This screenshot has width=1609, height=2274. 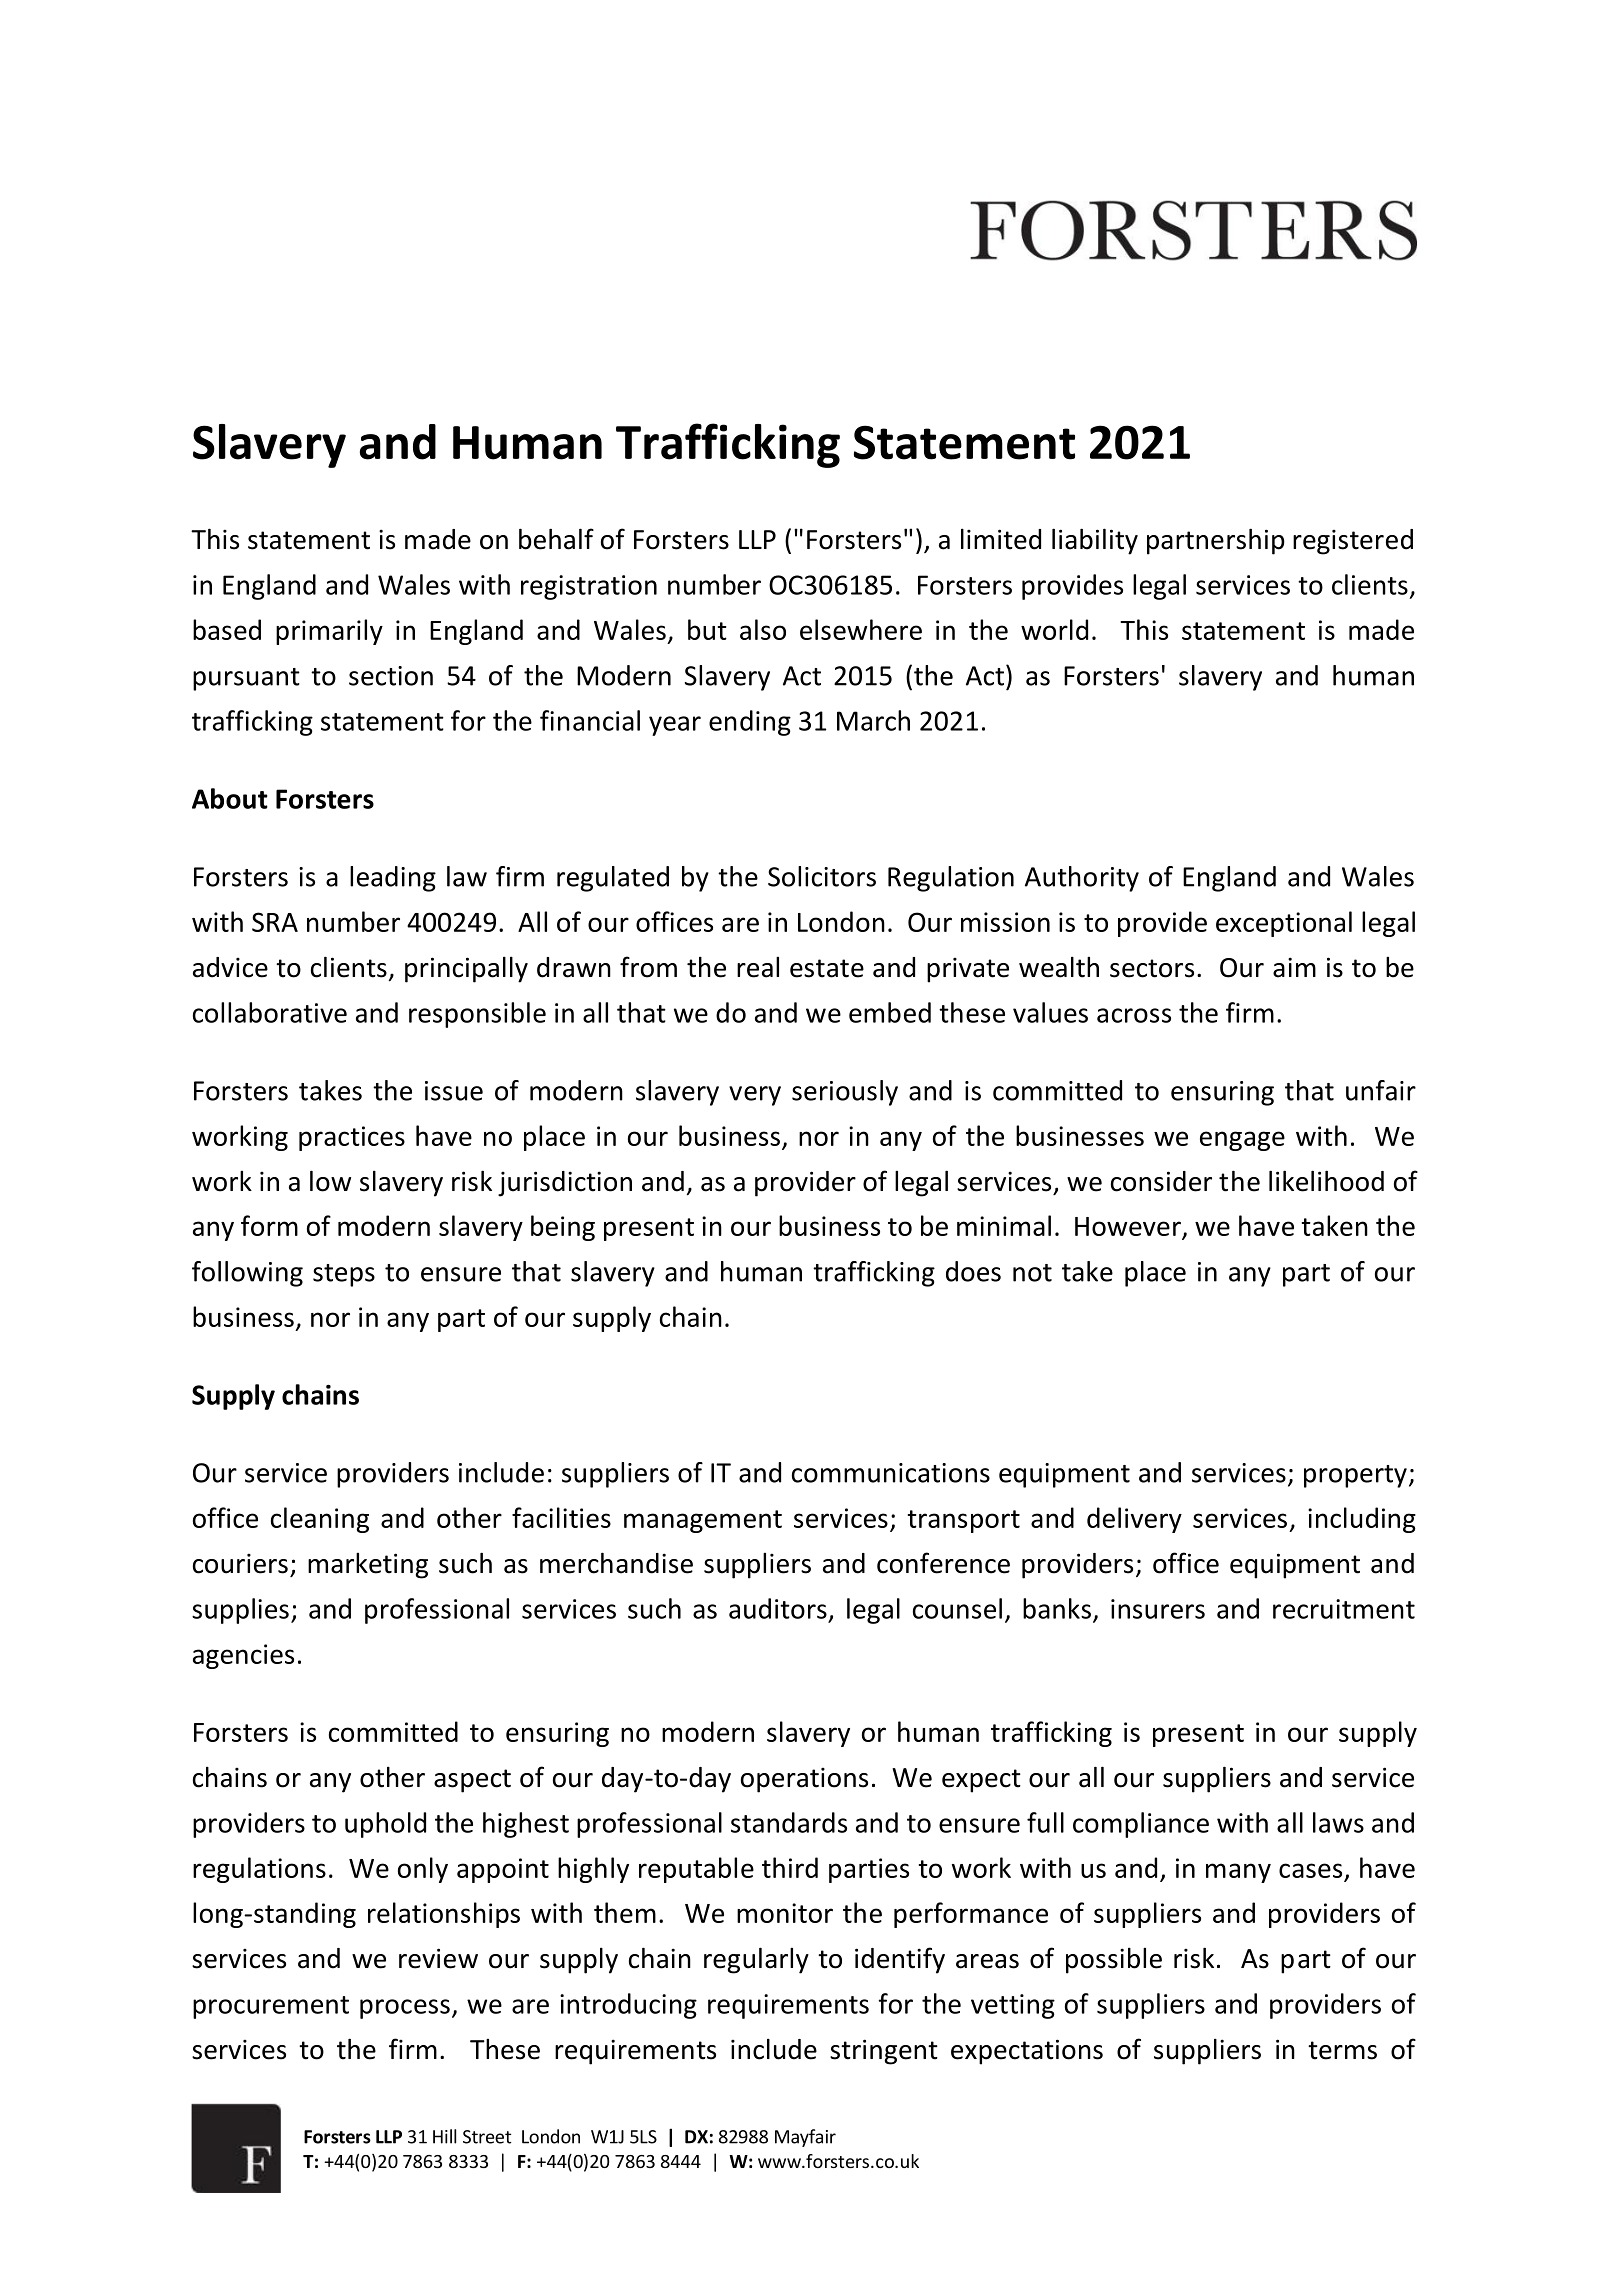 I want to click on steps, so click(x=344, y=1275).
